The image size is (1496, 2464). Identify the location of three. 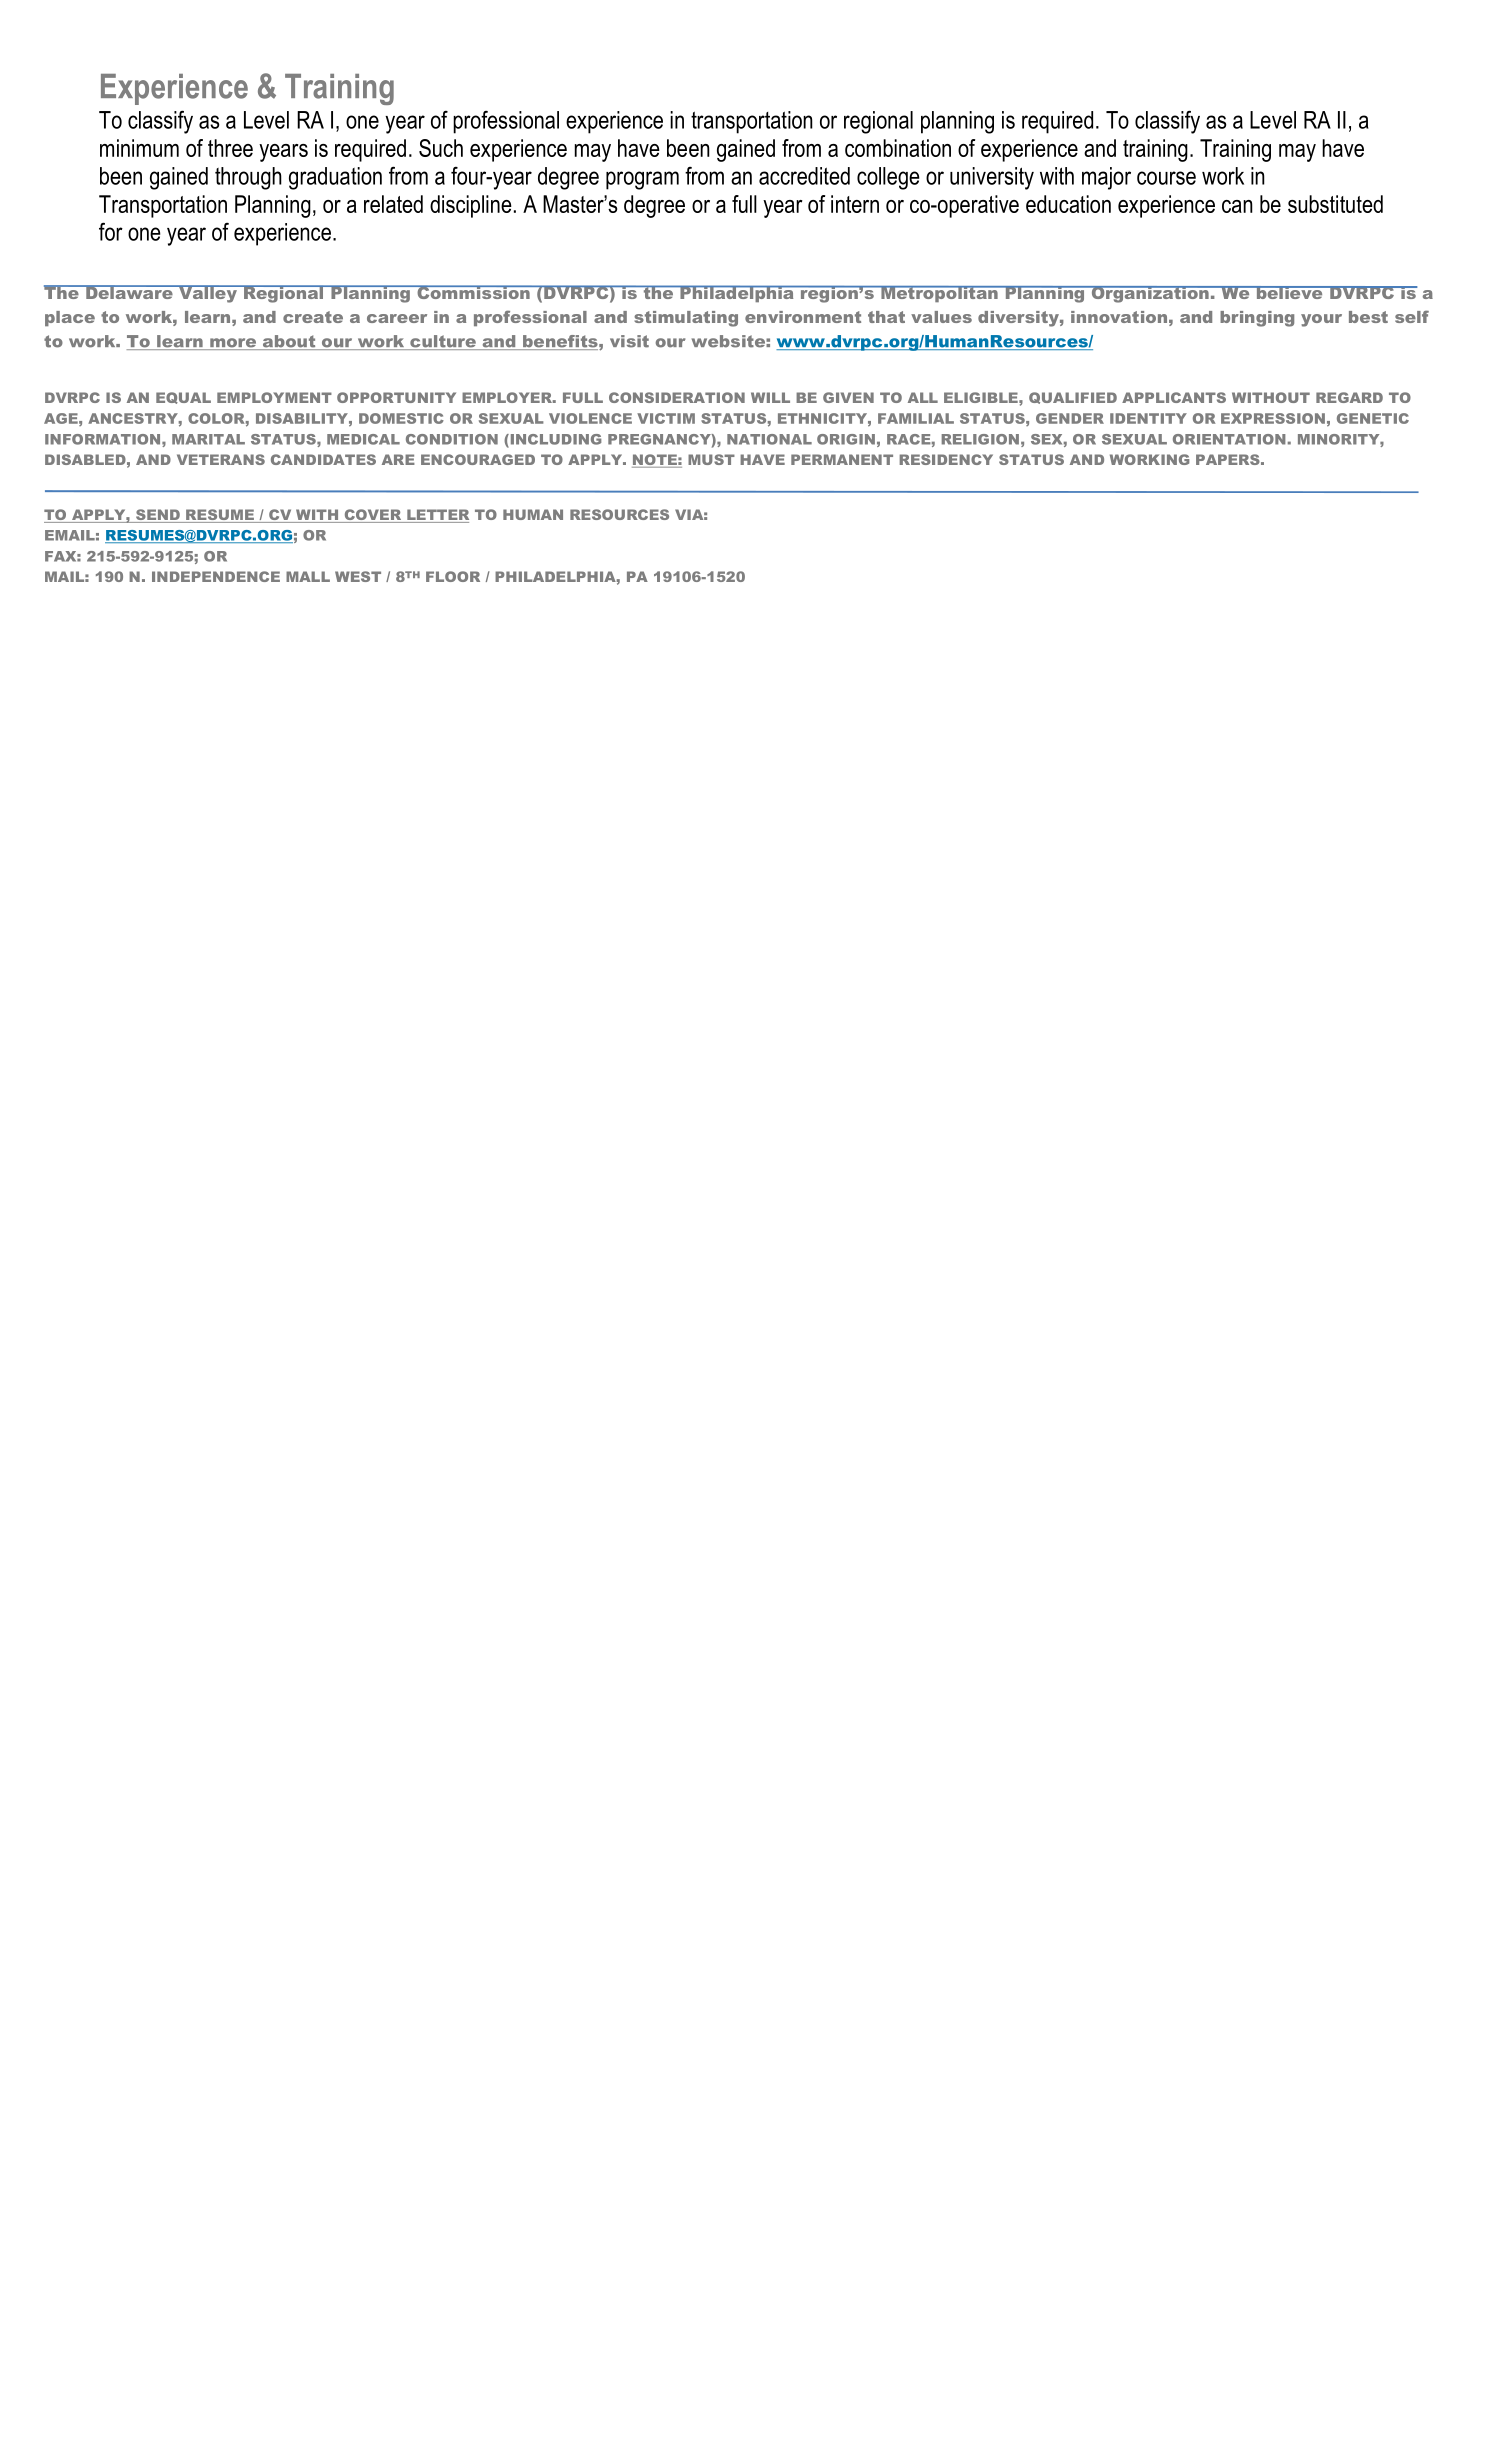
(230, 148).
